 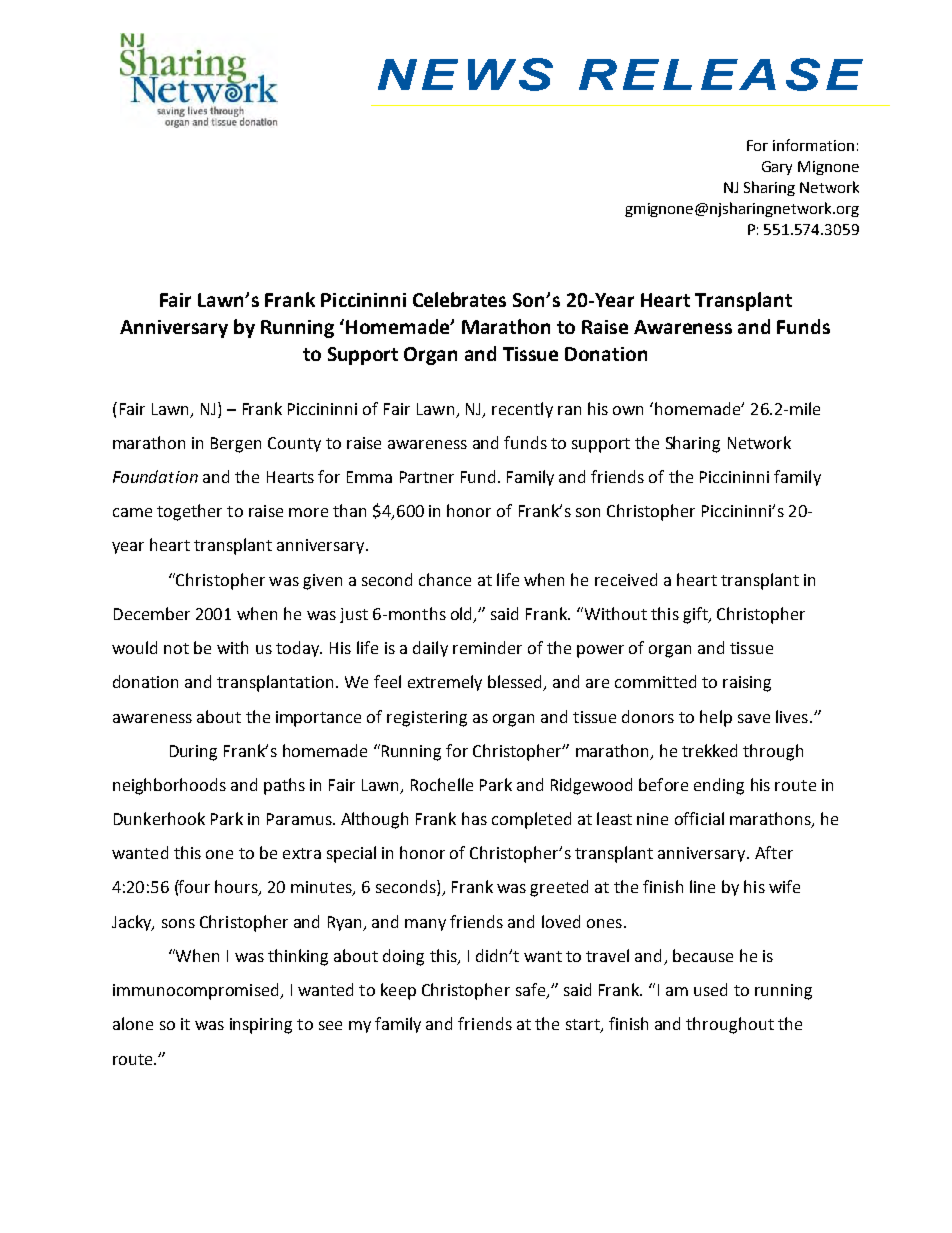 What do you see at coordinates (197, 991) in the image?
I see `immunocompromised` at bounding box center [197, 991].
